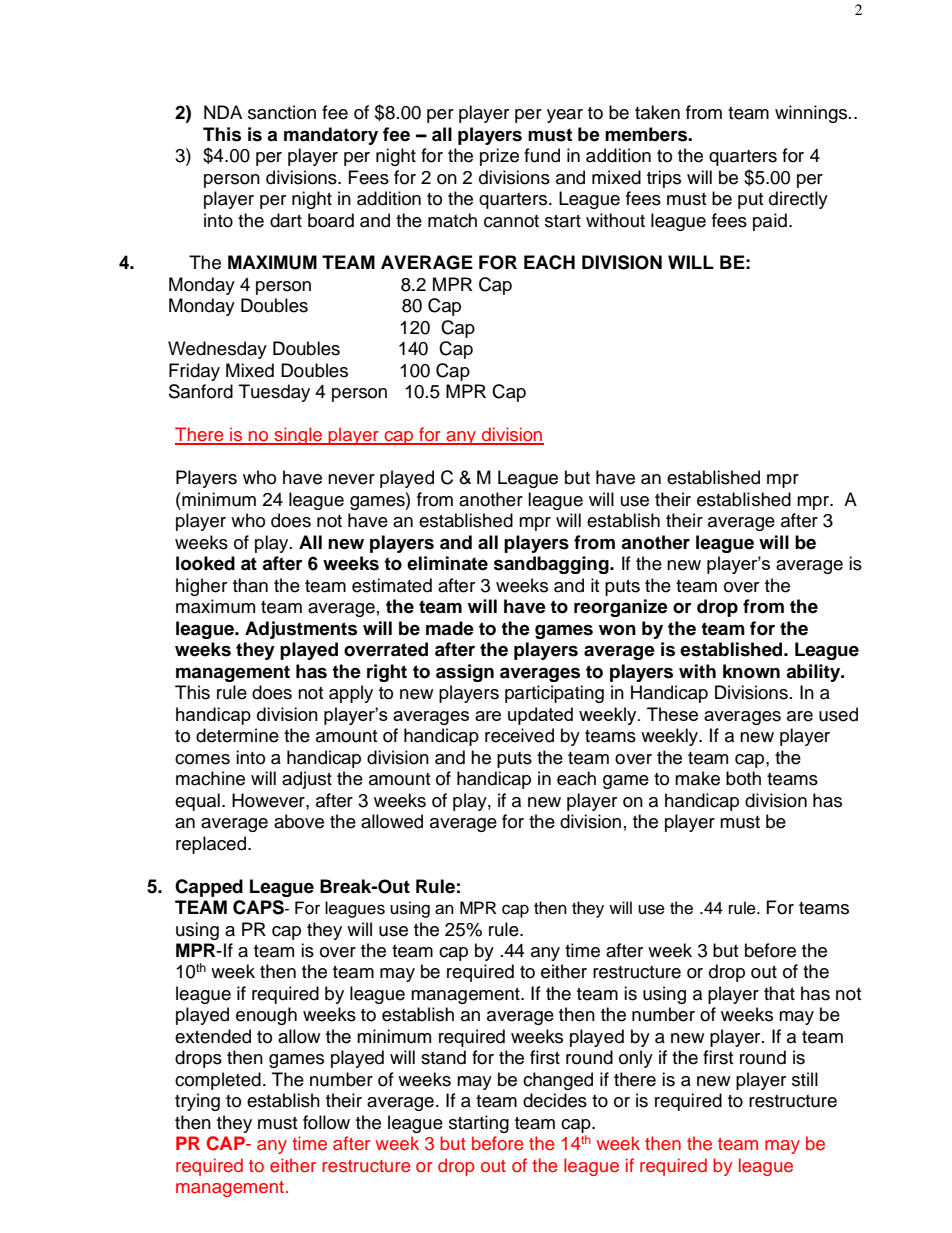  What do you see at coordinates (218, 1081) in the screenshot?
I see `completed` at bounding box center [218, 1081].
